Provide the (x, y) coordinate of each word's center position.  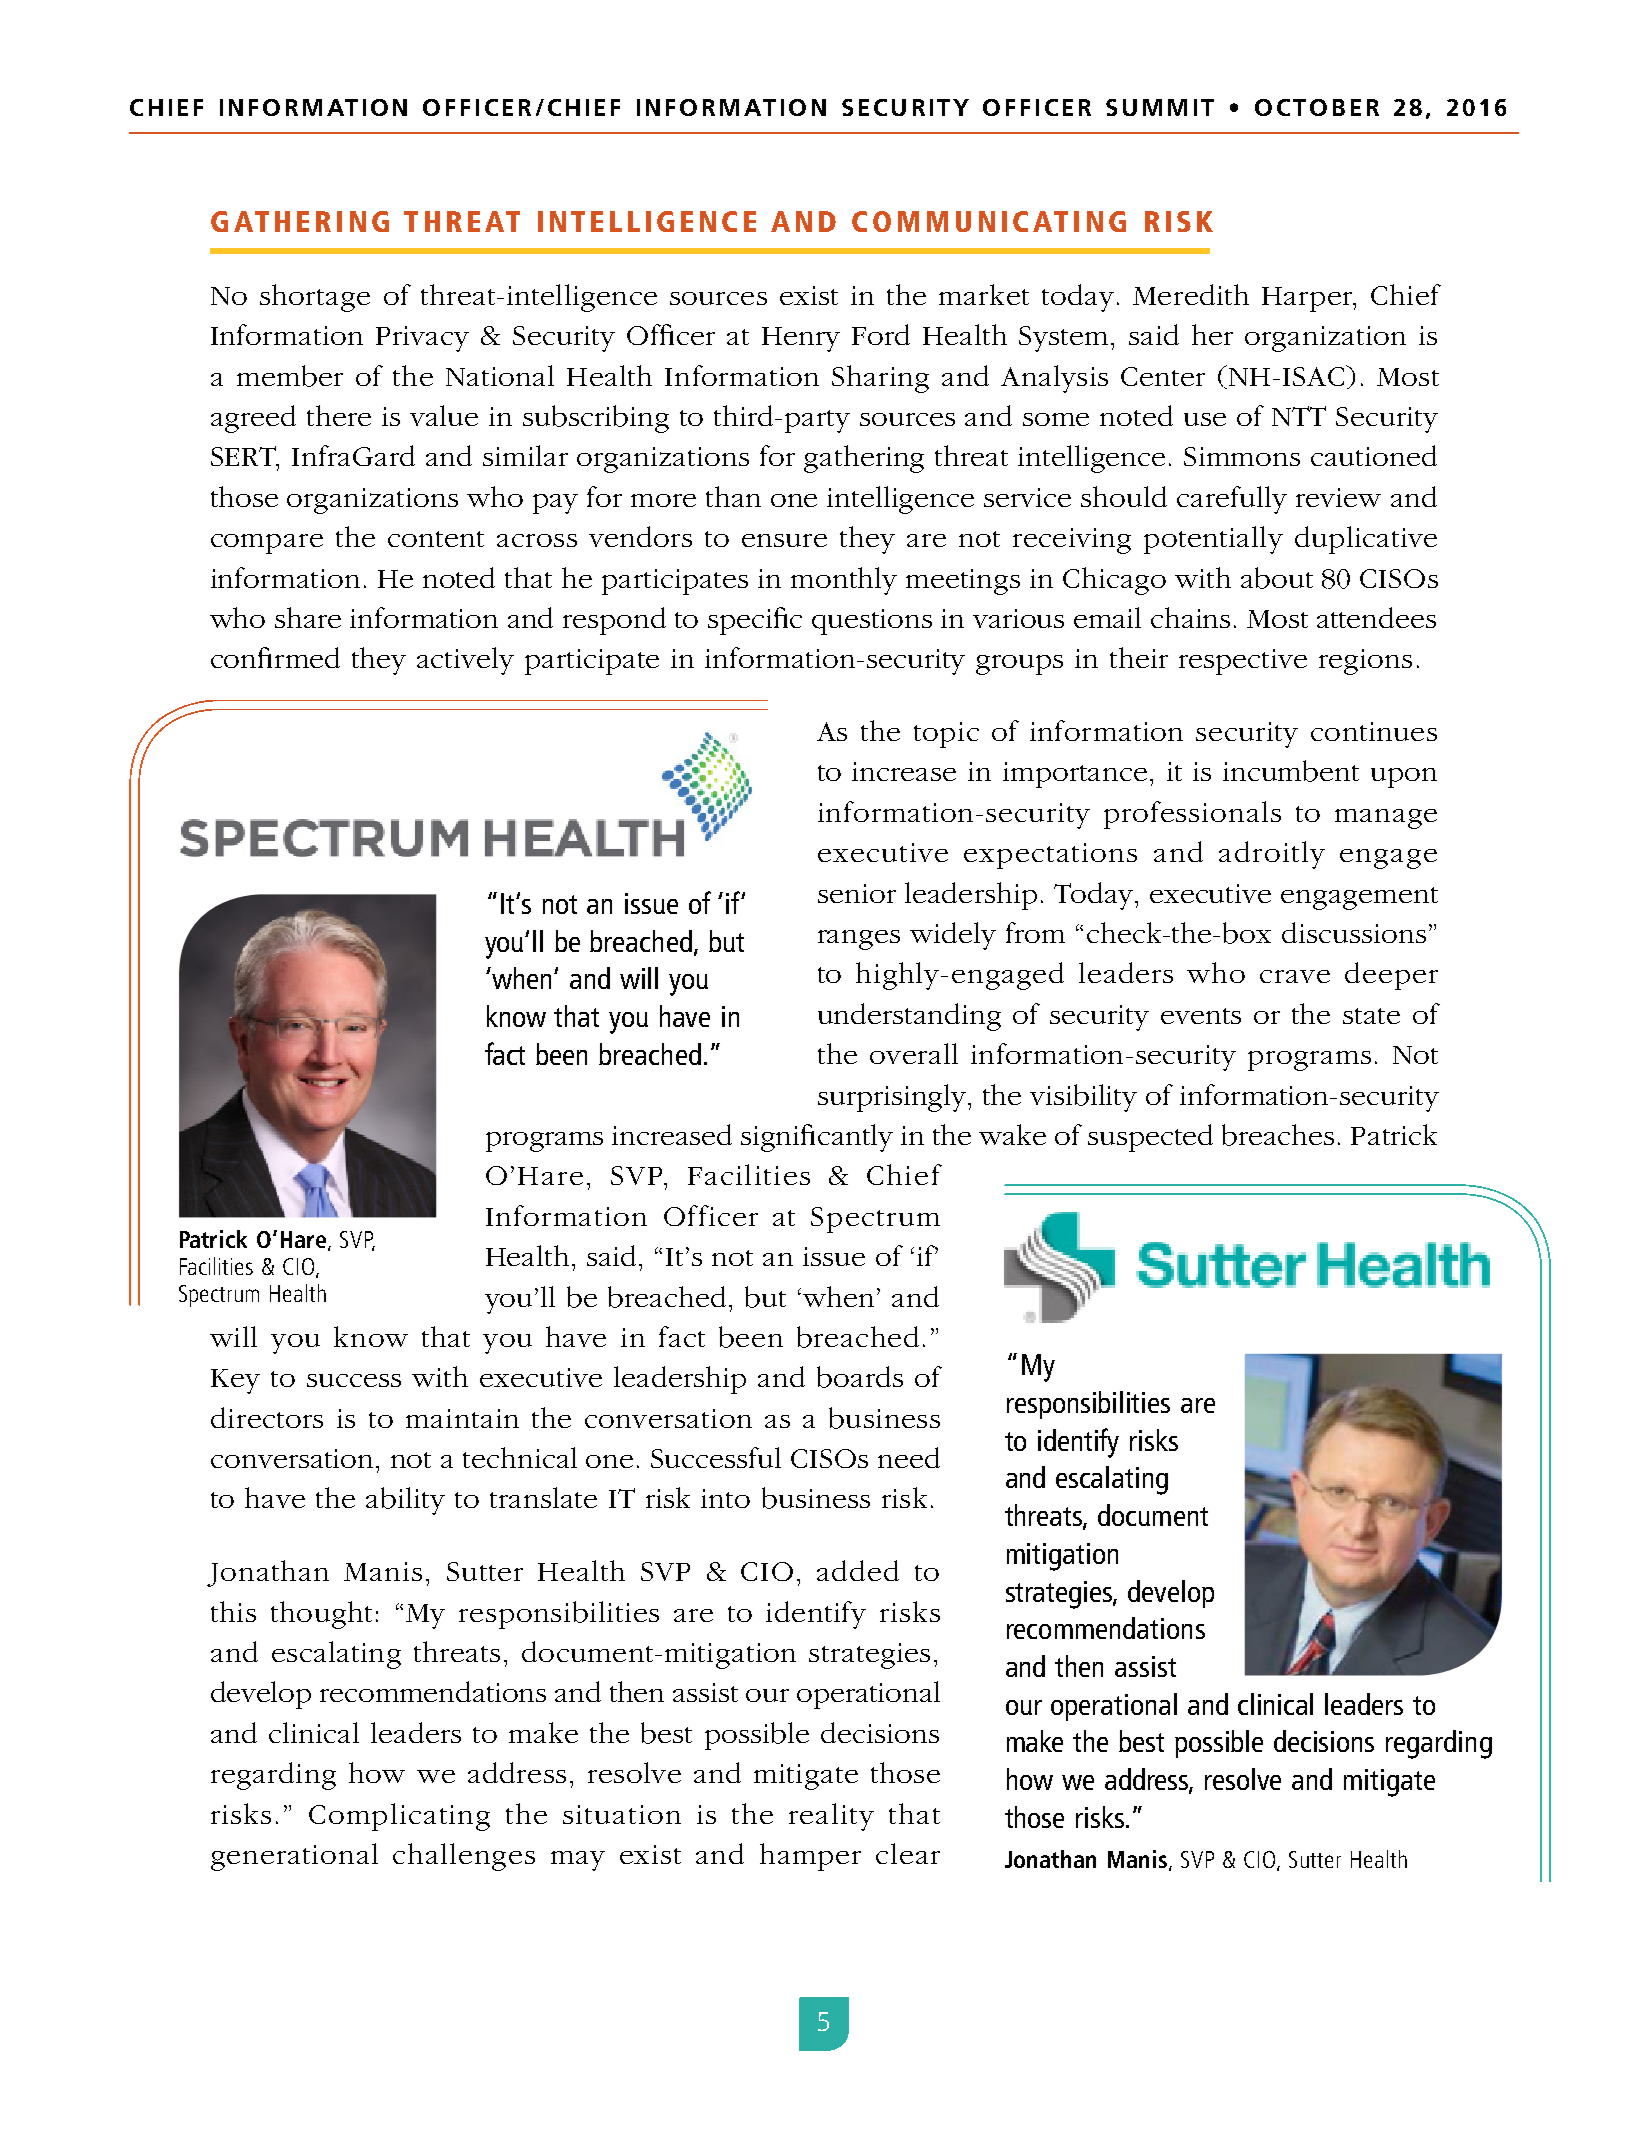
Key (235, 1381)
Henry (801, 339)
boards (860, 1377)
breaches (1278, 1135)
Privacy (422, 339)
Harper (1308, 299)
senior (857, 893)
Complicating (399, 1817)
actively (465, 661)
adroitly (1272, 855)
